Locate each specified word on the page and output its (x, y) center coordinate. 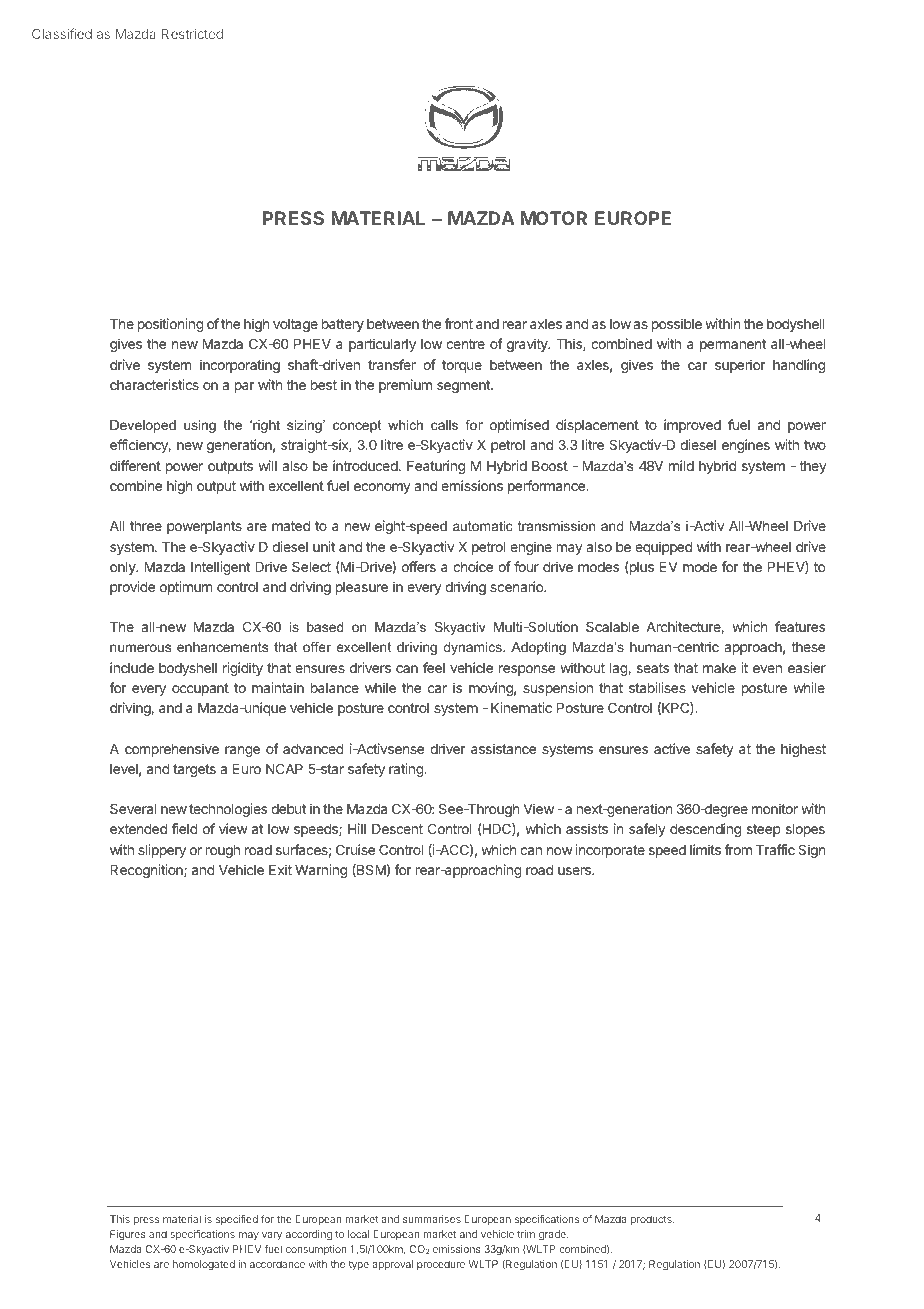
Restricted (192, 33)
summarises (432, 1219)
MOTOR (554, 218)
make (719, 668)
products (652, 1220)
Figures (128, 1235)
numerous (140, 648)
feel (434, 667)
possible (677, 325)
